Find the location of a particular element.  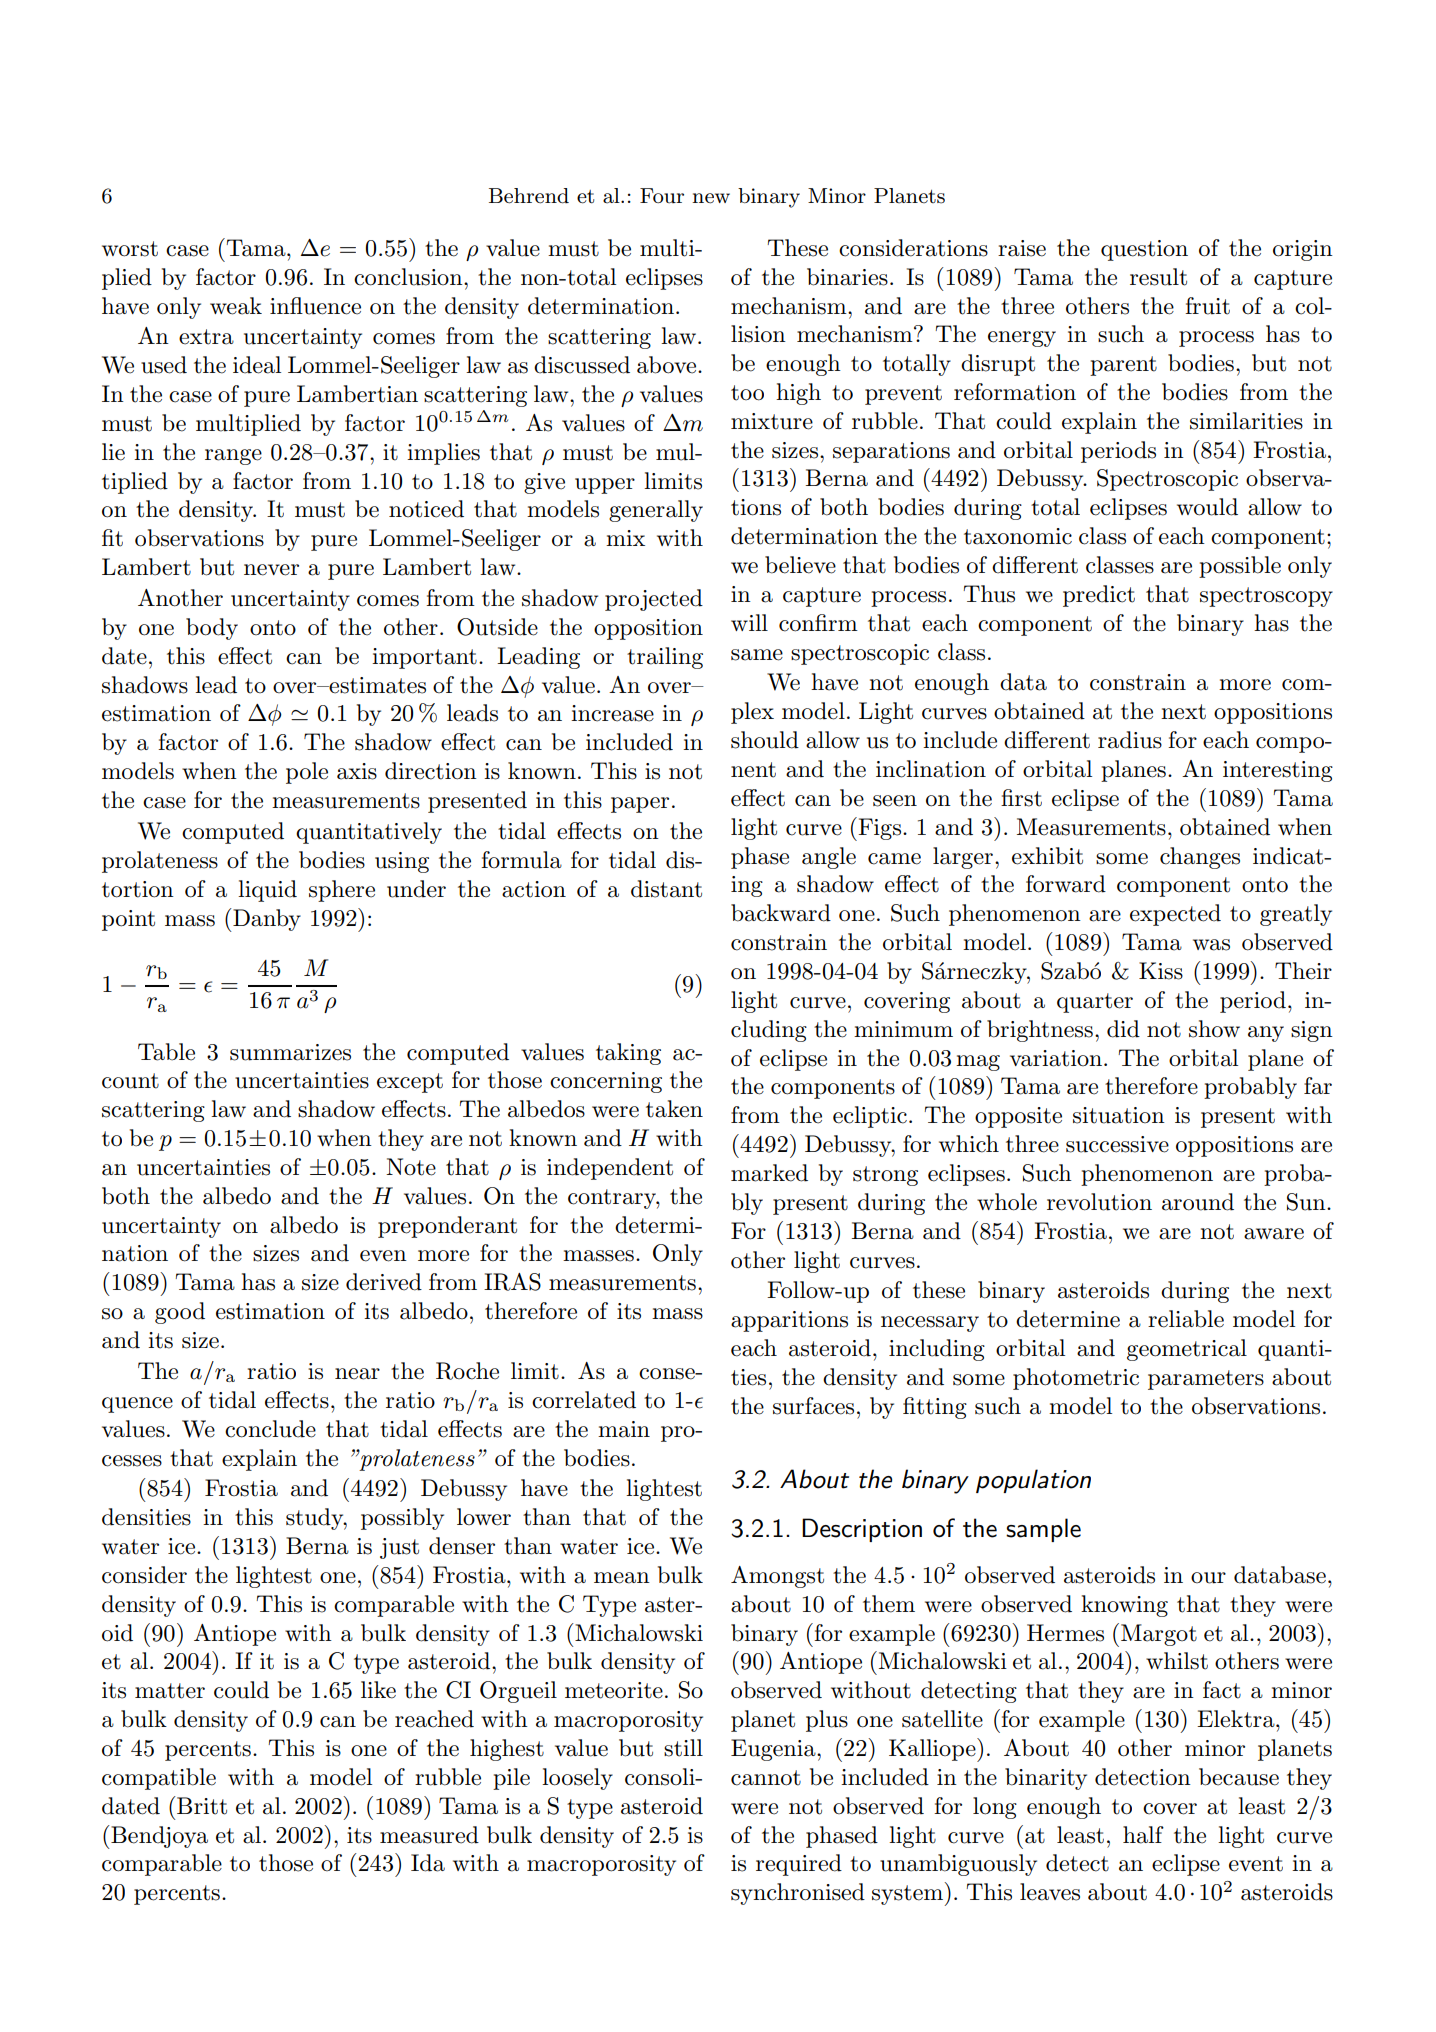

compatible is located at coordinates (159, 1779).
